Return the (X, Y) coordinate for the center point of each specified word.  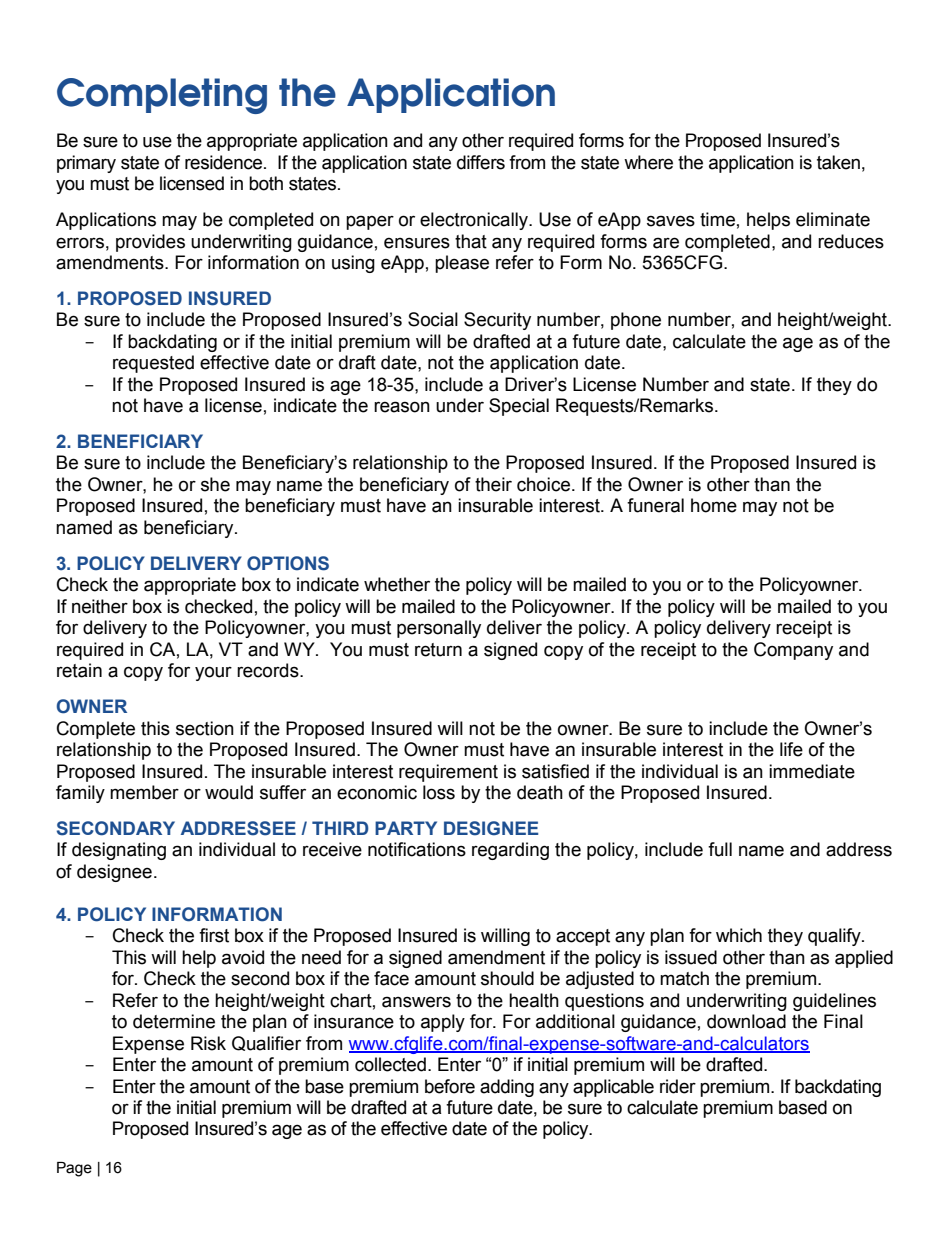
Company (793, 651)
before (450, 1086)
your (213, 673)
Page (74, 1169)
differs (481, 162)
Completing (162, 96)
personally (439, 629)
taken (838, 162)
